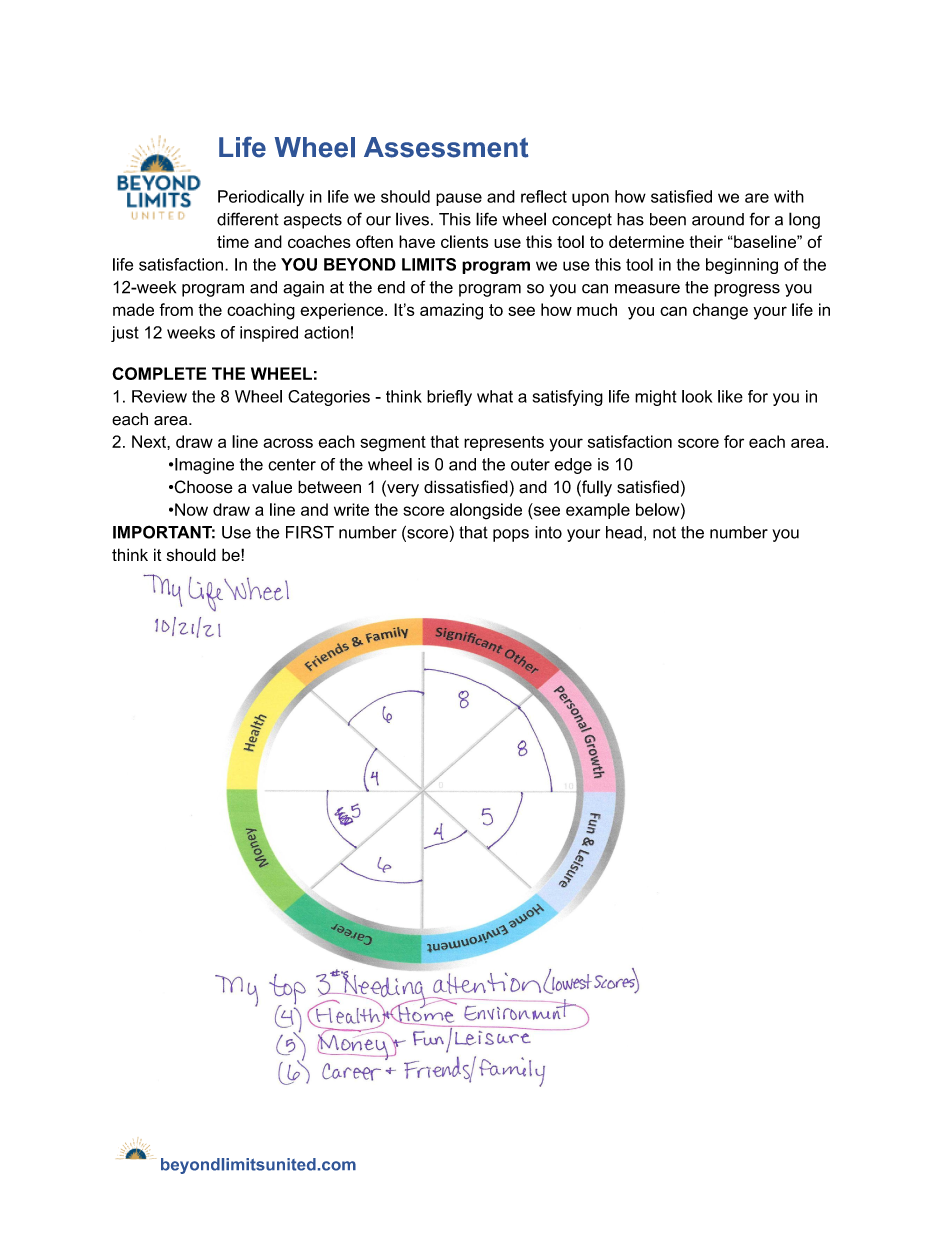 The width and height of the screenshot is (952, 1233). I want to click on with, so click(789, 196).
